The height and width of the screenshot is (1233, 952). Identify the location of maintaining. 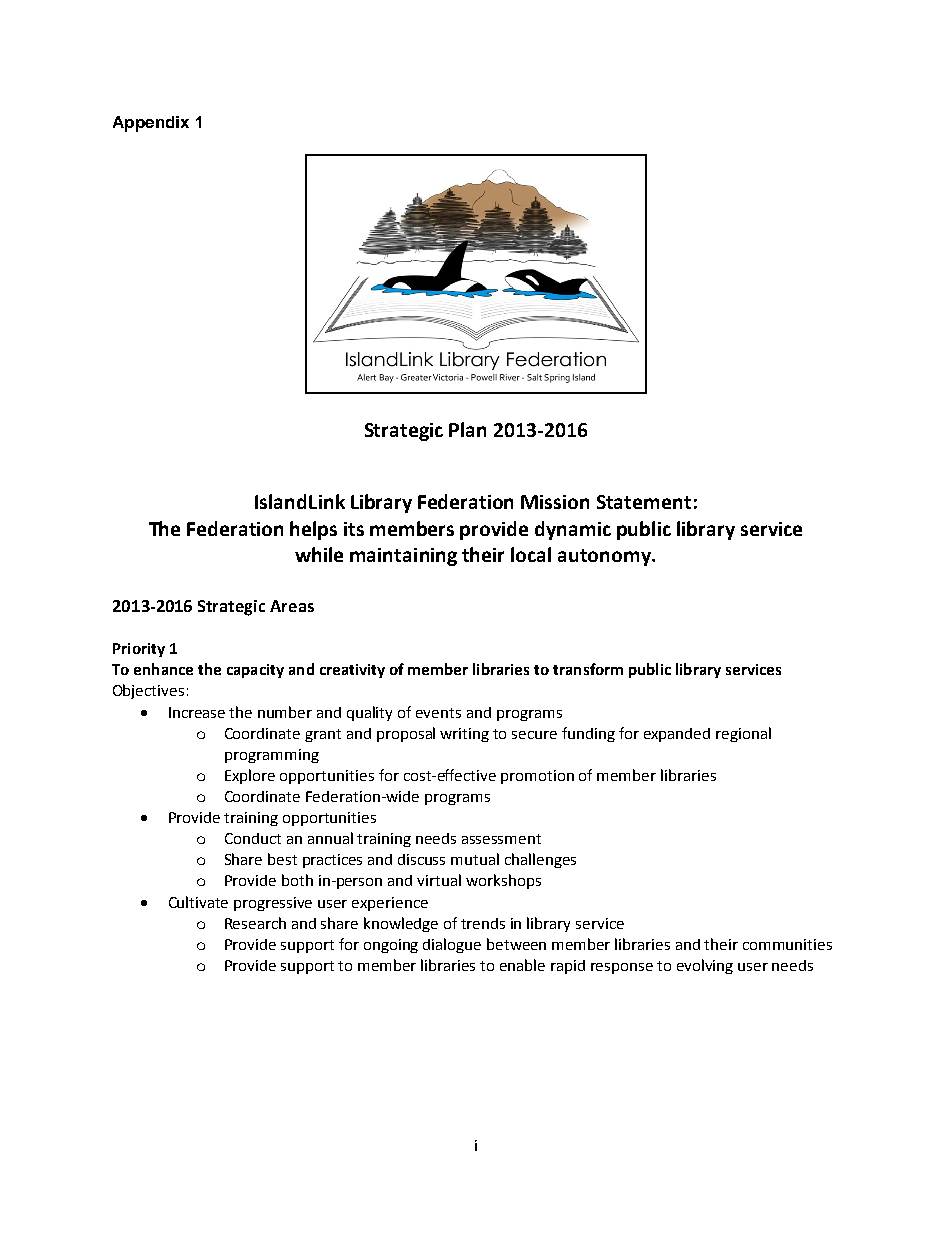
(403, 557).
